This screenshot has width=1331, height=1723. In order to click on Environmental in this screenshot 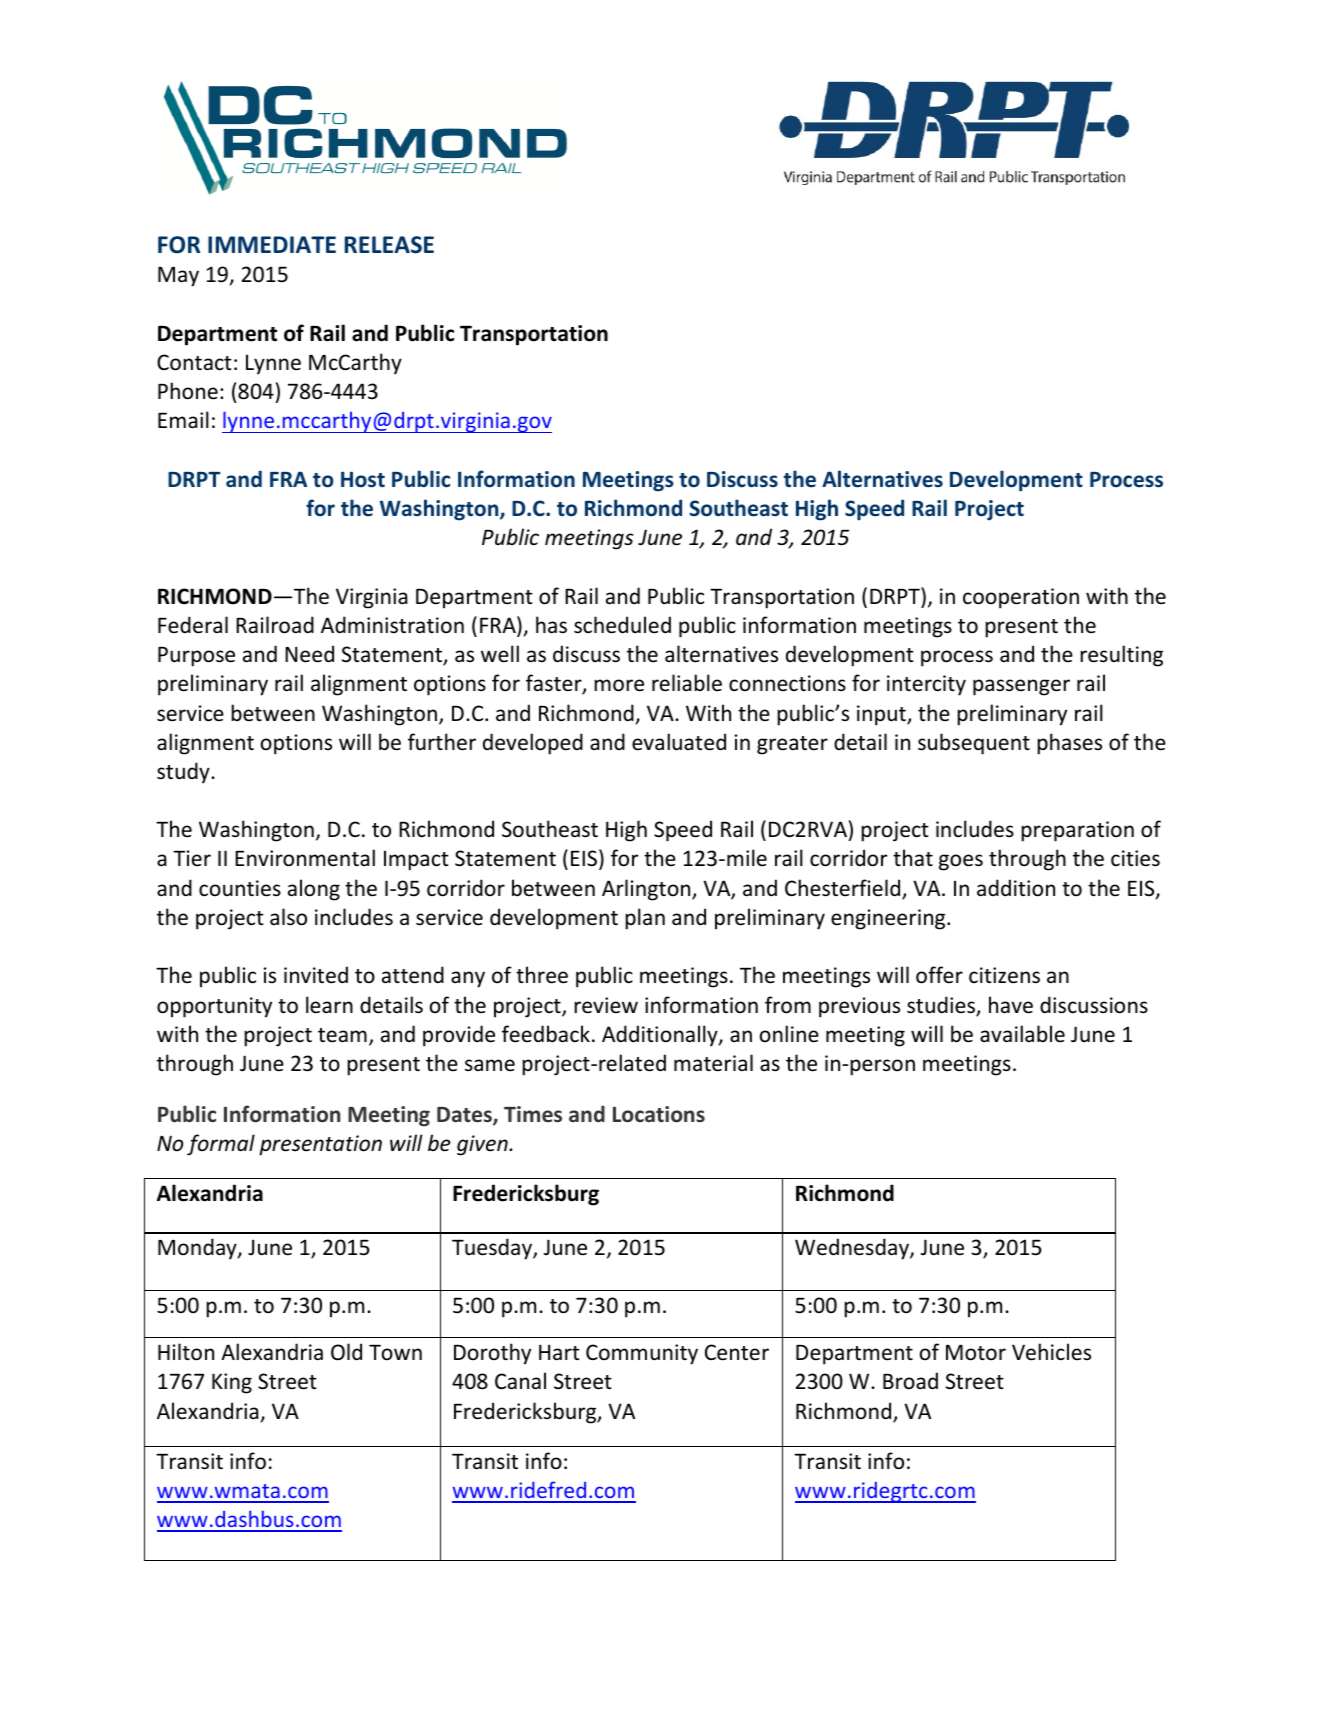, I will do `click(305, 858)`.
